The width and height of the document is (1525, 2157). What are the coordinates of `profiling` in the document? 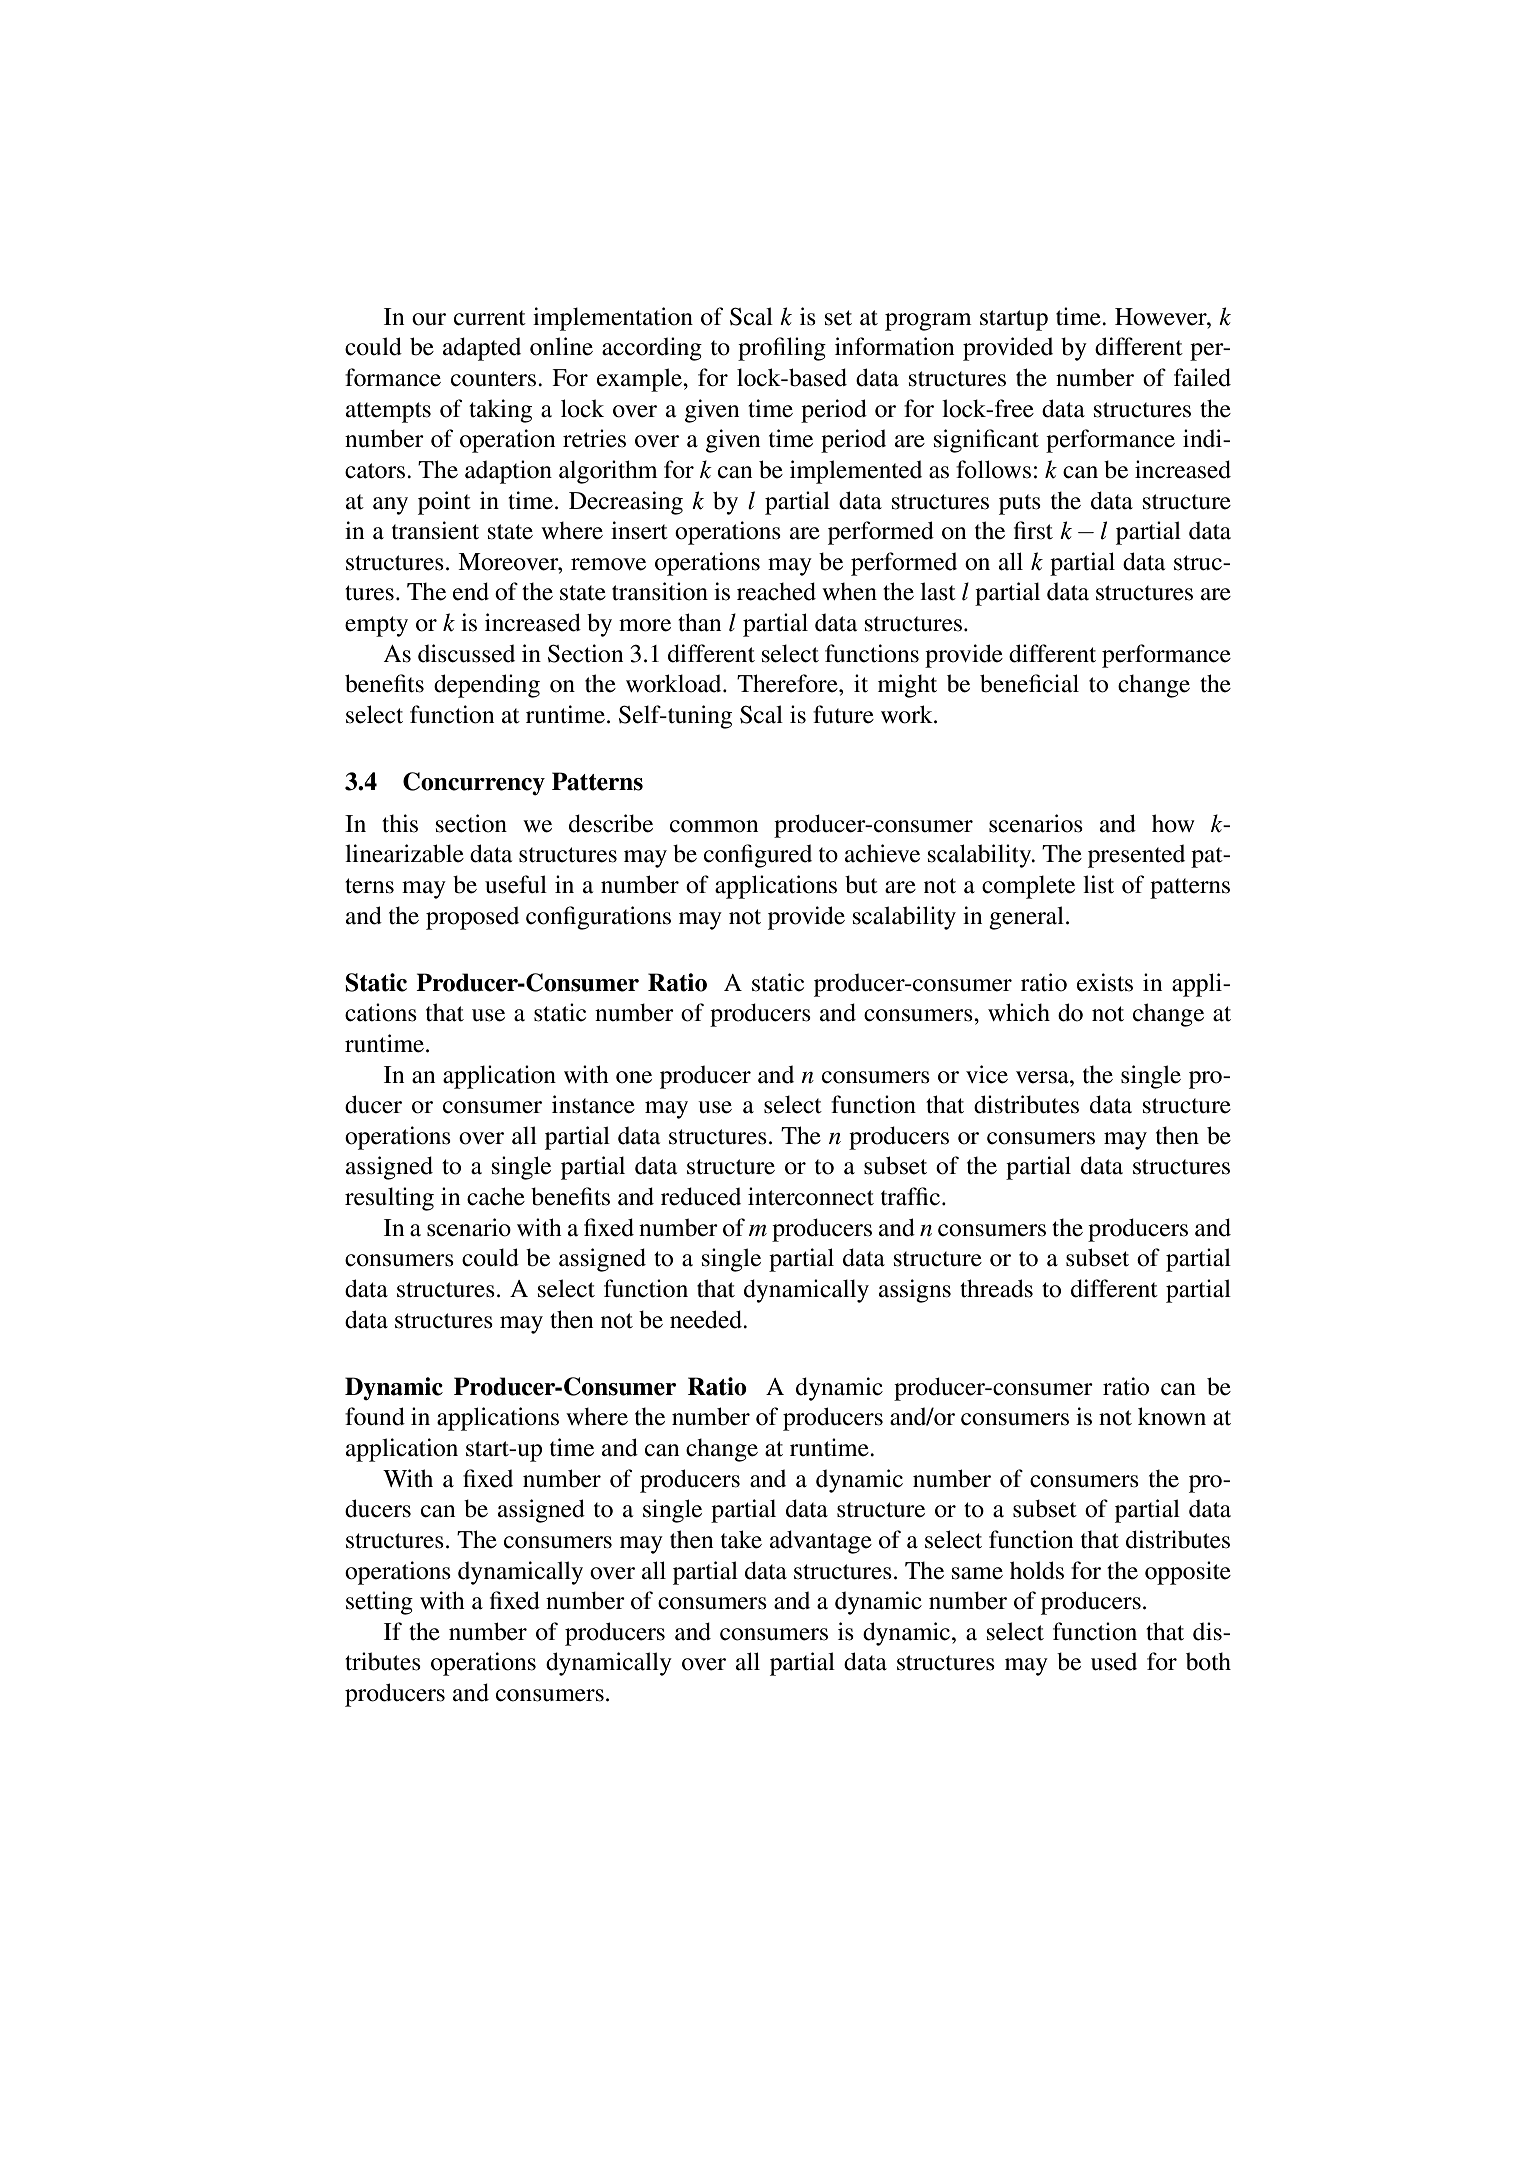 It's located at (782, 349).
